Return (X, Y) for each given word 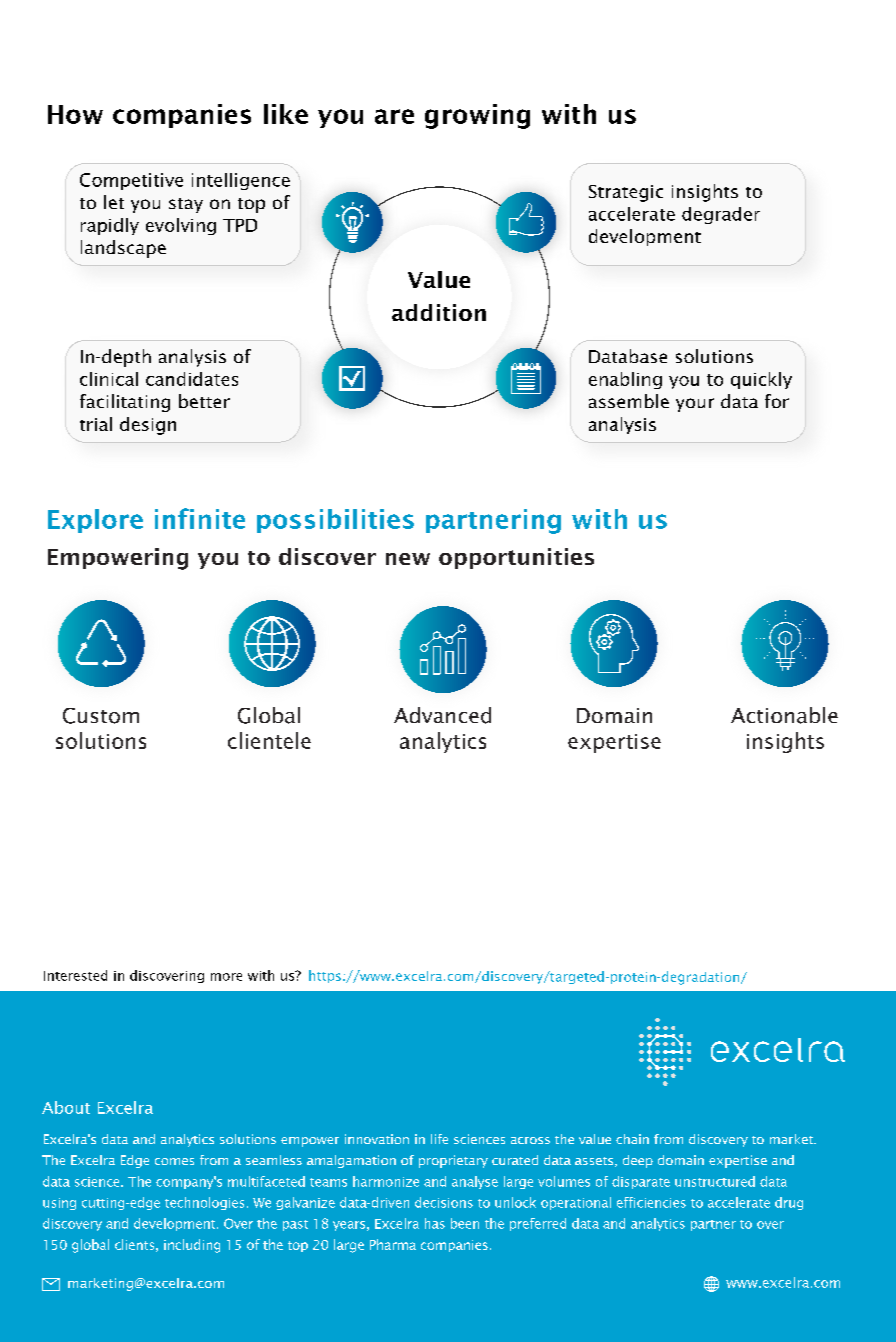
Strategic (626, 193)
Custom (101, 716)
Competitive (131, 181)
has (435, 1223)
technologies (204, 1203)
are (394, 116)
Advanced (442, 715)
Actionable (784, 715)
